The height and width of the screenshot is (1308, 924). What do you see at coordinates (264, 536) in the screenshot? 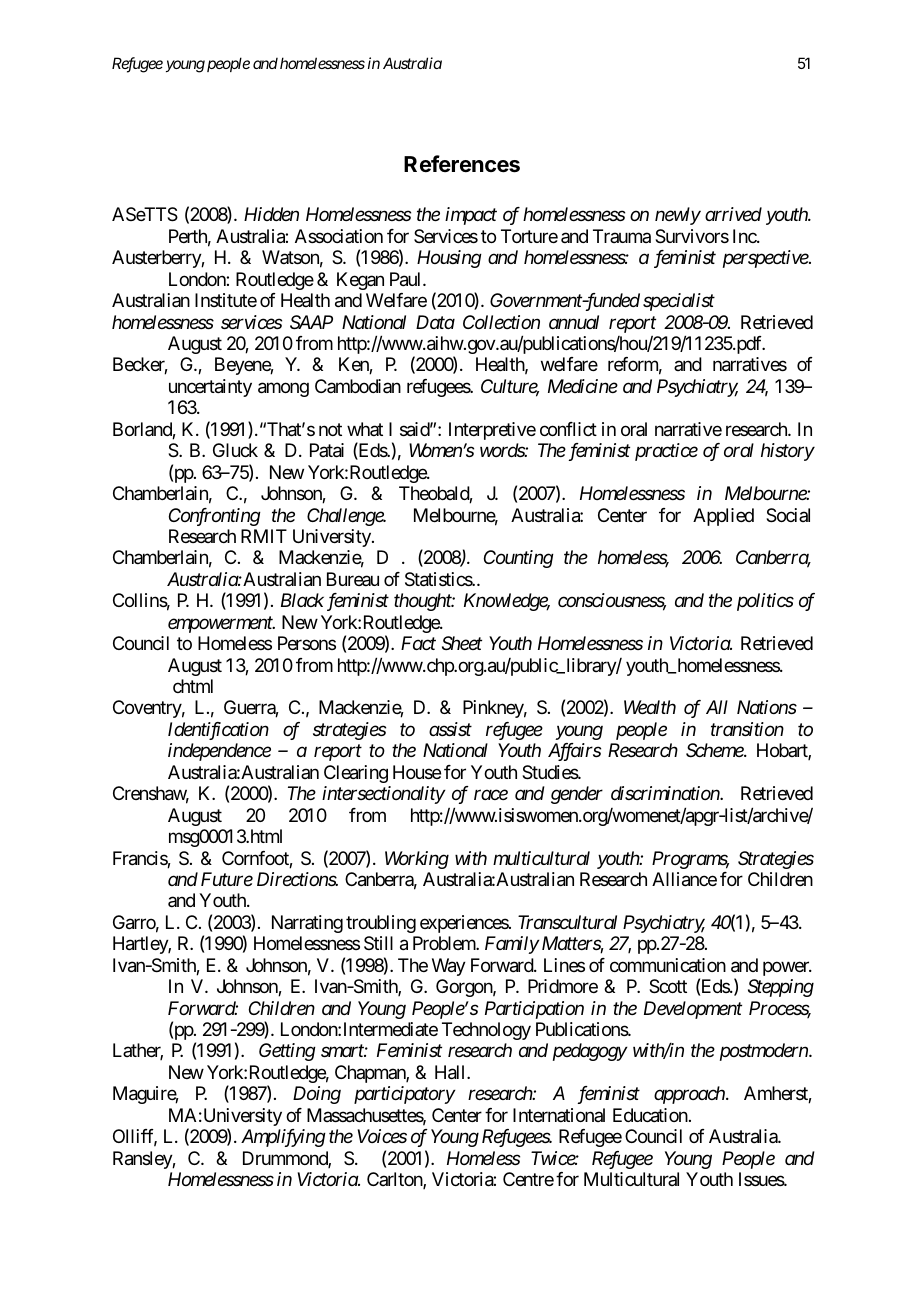
I see `RMIT` at bounding box center [264, 536].
